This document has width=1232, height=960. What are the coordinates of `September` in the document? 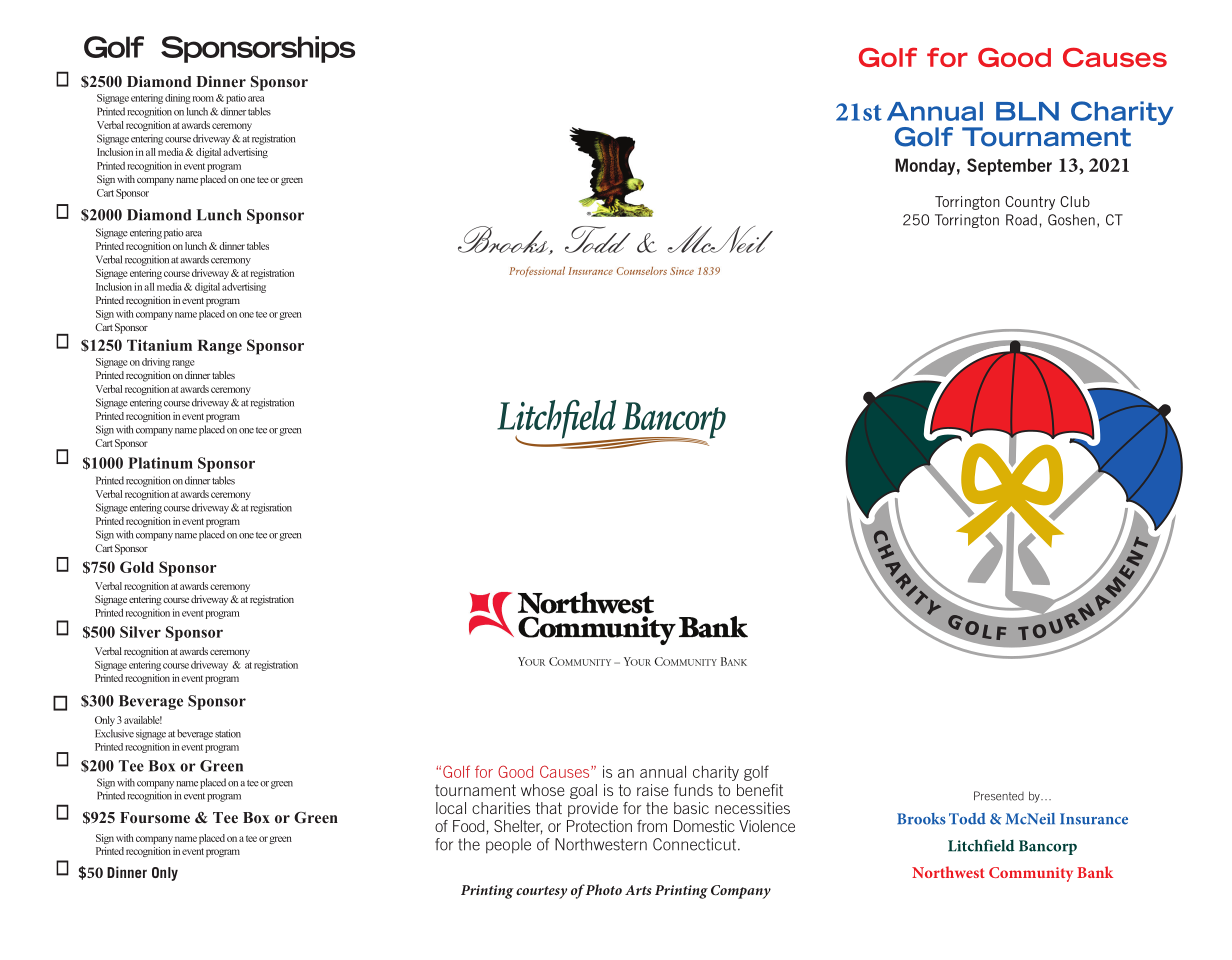 It's located at (1009, 166).
